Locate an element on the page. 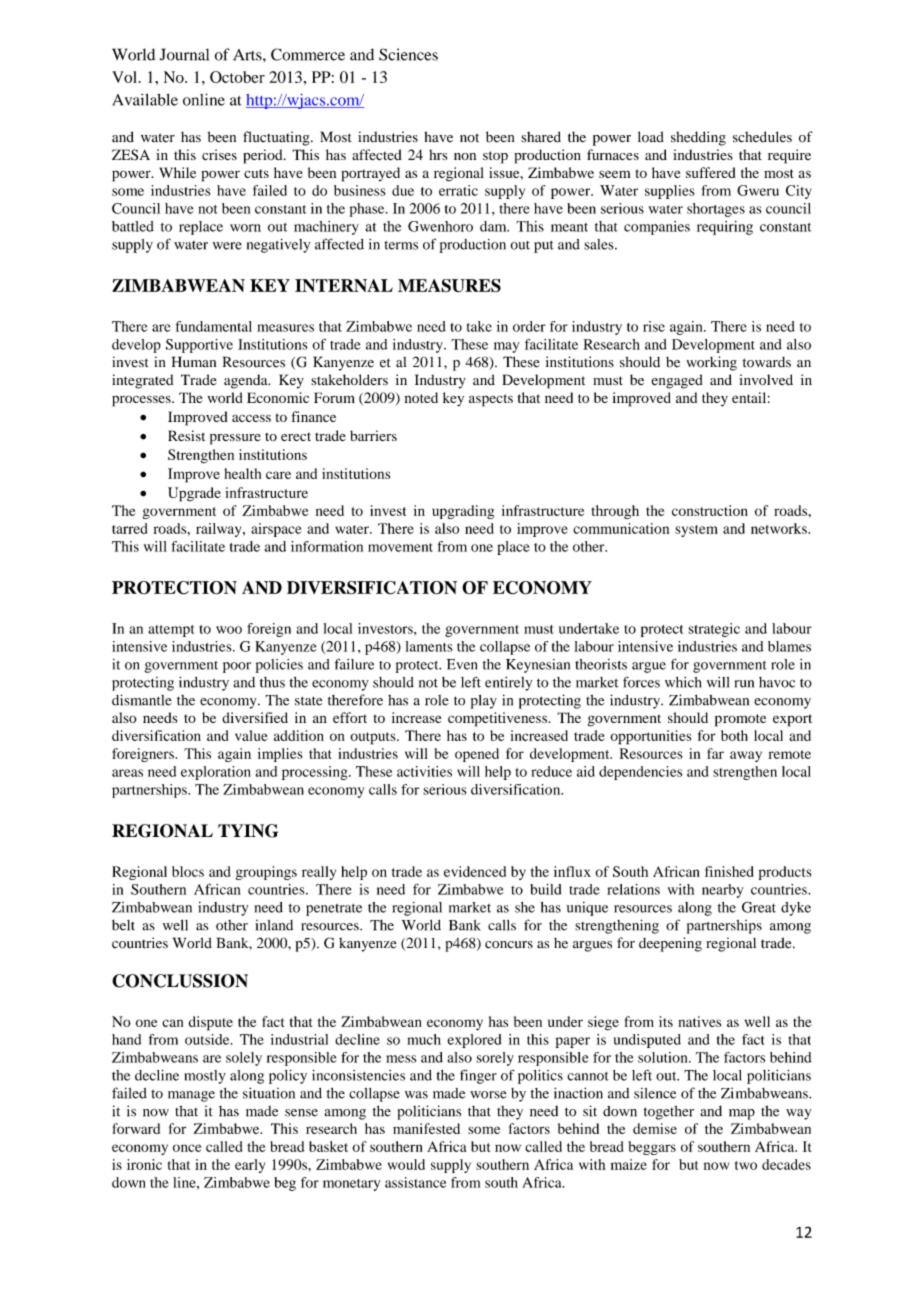 This image has height=1308, width=924. October is located at coordinates (237, 77).
